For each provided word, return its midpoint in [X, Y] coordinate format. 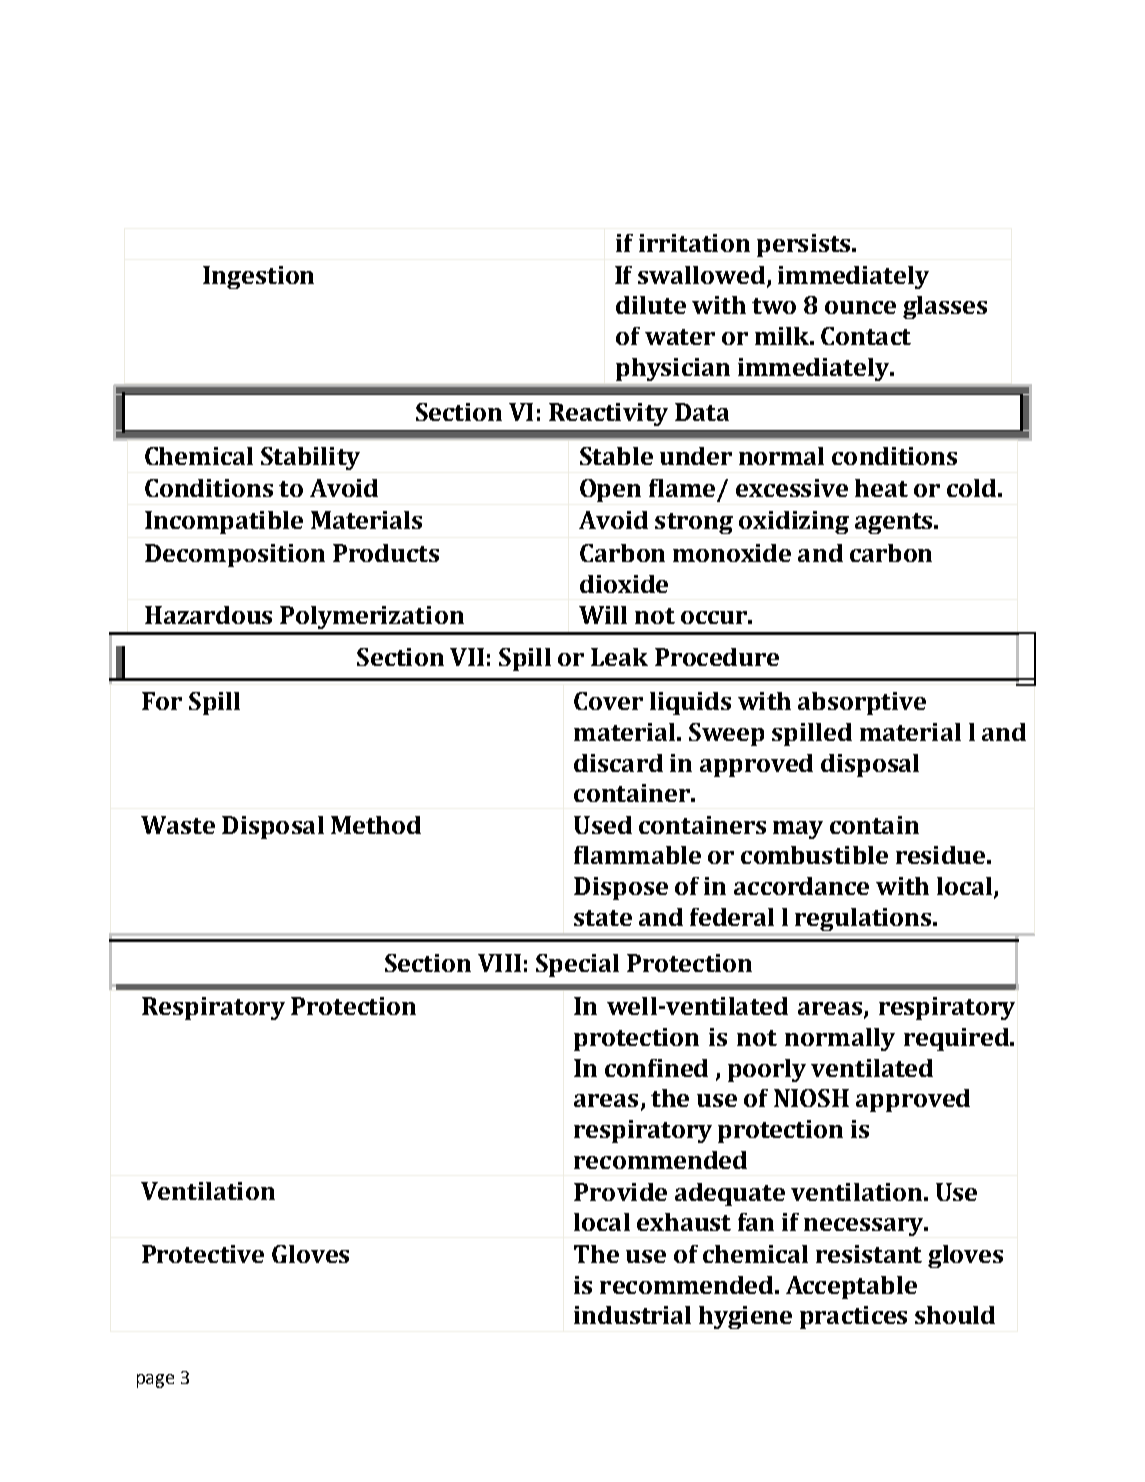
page [155, 1381]
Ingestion [258, 277]
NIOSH [811, 1098]
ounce [860, 307]
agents [895, 523]
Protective [203, 1254]
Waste [178, 825]
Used [603, 825]
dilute [651, 305]
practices [853, 1317]
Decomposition [235, 555]
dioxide [624, 584]
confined [656, 1068]
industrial [632, 1315]
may [798, 830]
